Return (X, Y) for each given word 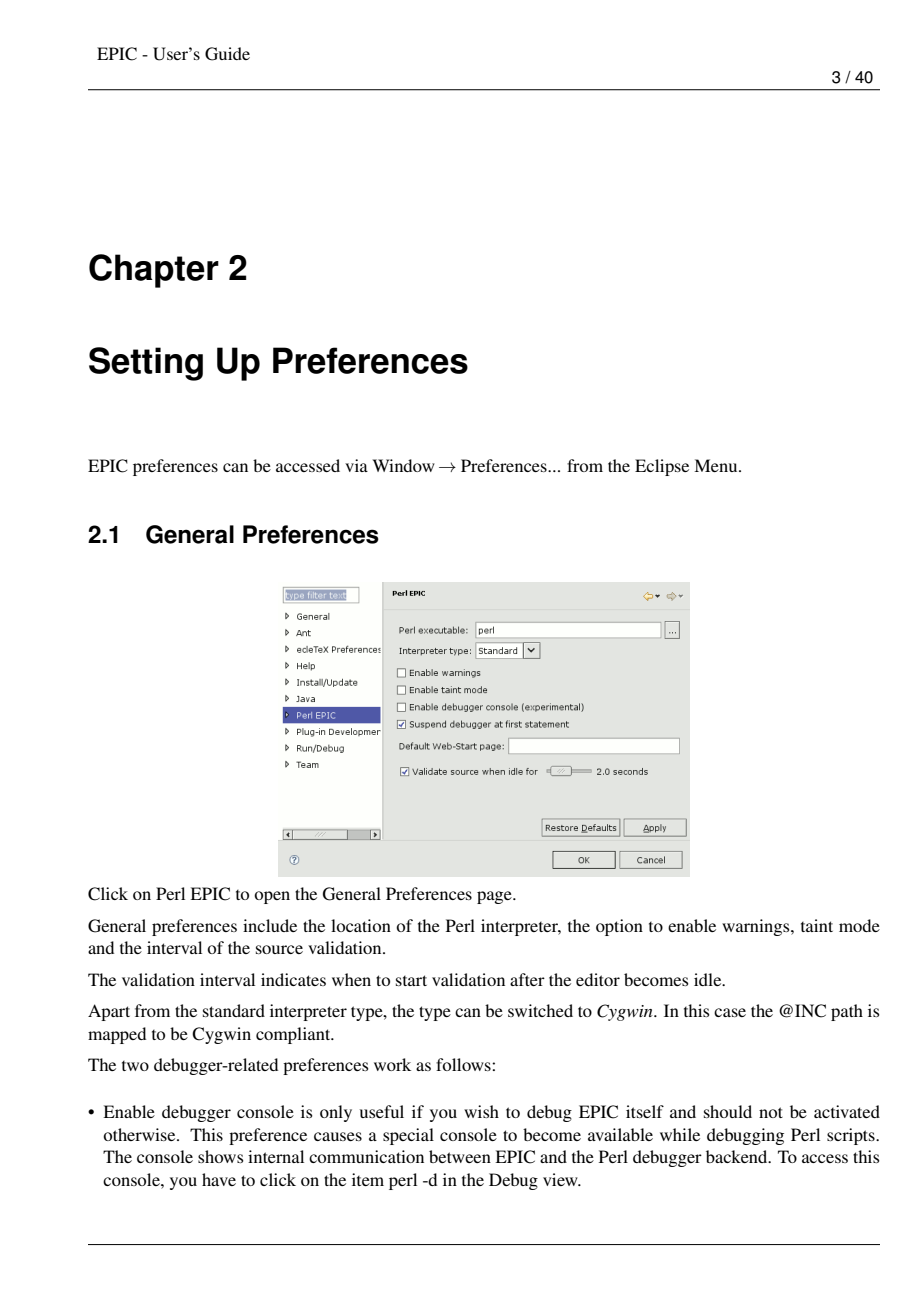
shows (221, 1156)
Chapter (154, 271)
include (270, 925)
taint (817, 925)
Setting (146, 364)
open (272, 897)
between (460, 1156)
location (361, 925)
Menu (717, 465)
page (495, 897)
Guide (227, 54)
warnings (757, 927)
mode (859, 925)
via (356, 465)
